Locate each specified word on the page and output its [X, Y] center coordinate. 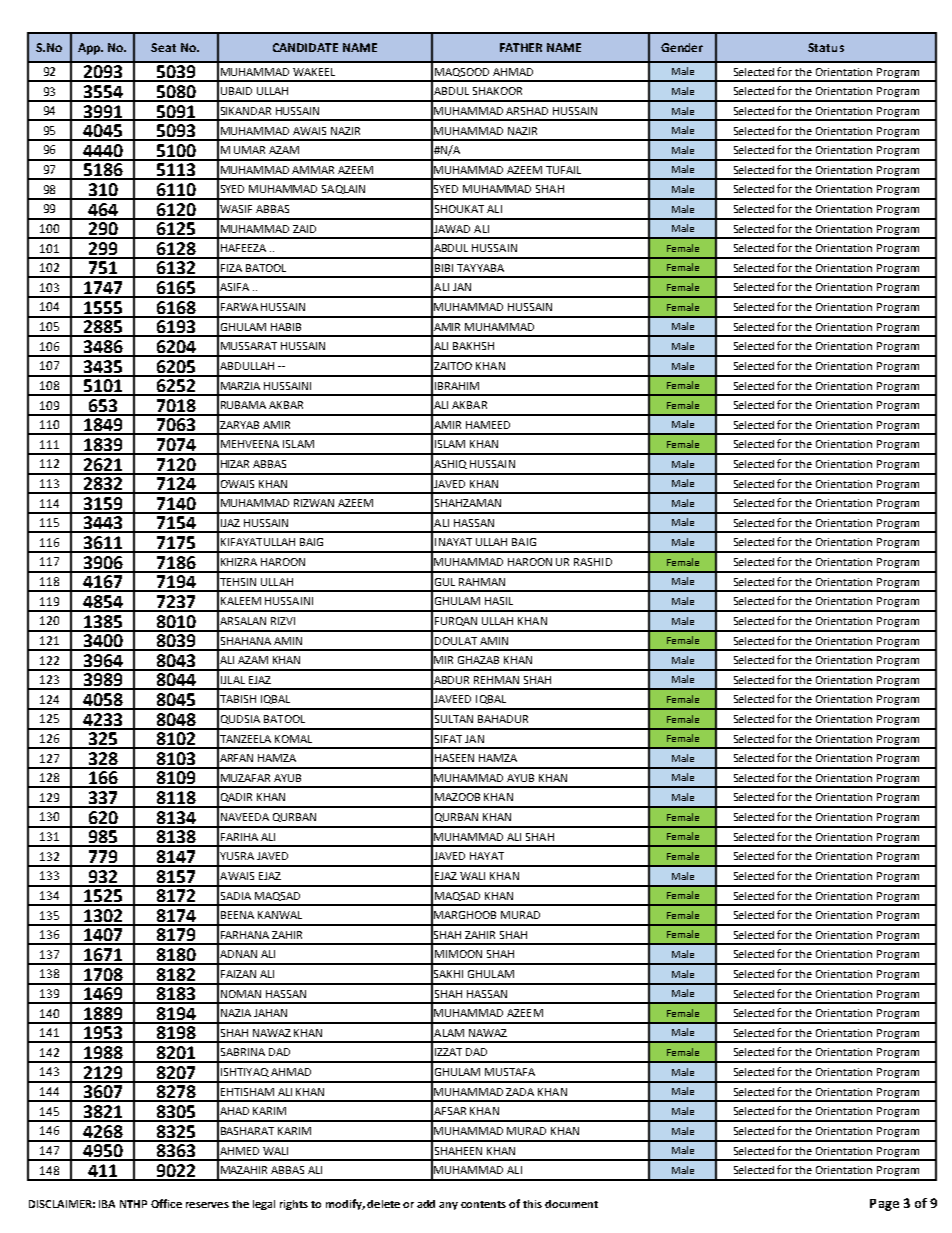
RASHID [593, 562]
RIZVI [283, 621]
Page [884, 1205]
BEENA [237, 915]
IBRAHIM [457, 386]
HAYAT [487, 856]
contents [483, 1204]
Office [166, 1203]
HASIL [499, 601]
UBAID [236, 91]
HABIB [286, 327]
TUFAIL [563, 170]
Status [826, 47]
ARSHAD [527, 111]
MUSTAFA [510, 1072]
